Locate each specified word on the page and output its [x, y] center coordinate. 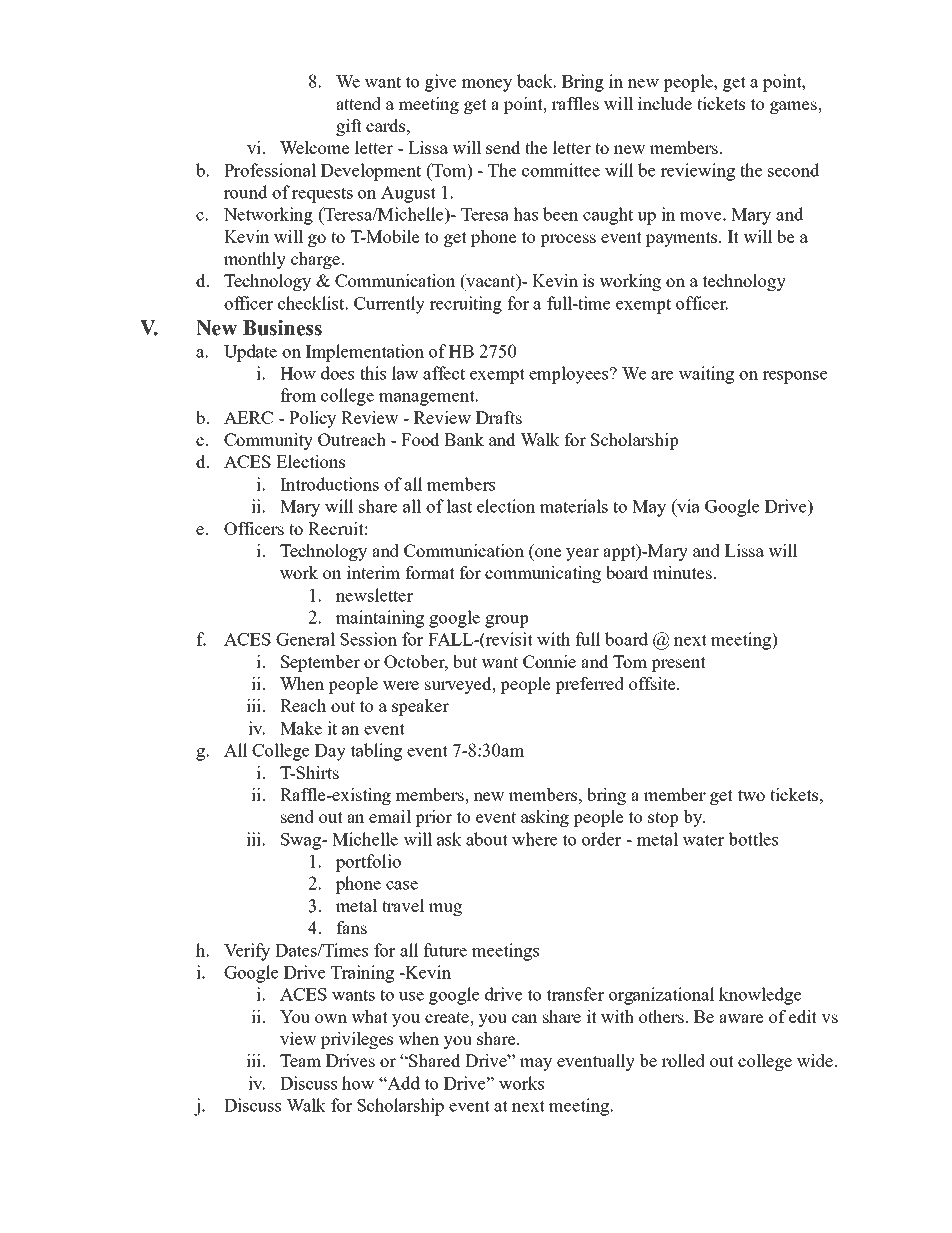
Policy [312, 419]
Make [301, 728]
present [678, 664]
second [794, 170]
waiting [706, 375]
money [486, 85]
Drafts [499, 417]
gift [349, 127]
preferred [589, 685]
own [331, 1018]
